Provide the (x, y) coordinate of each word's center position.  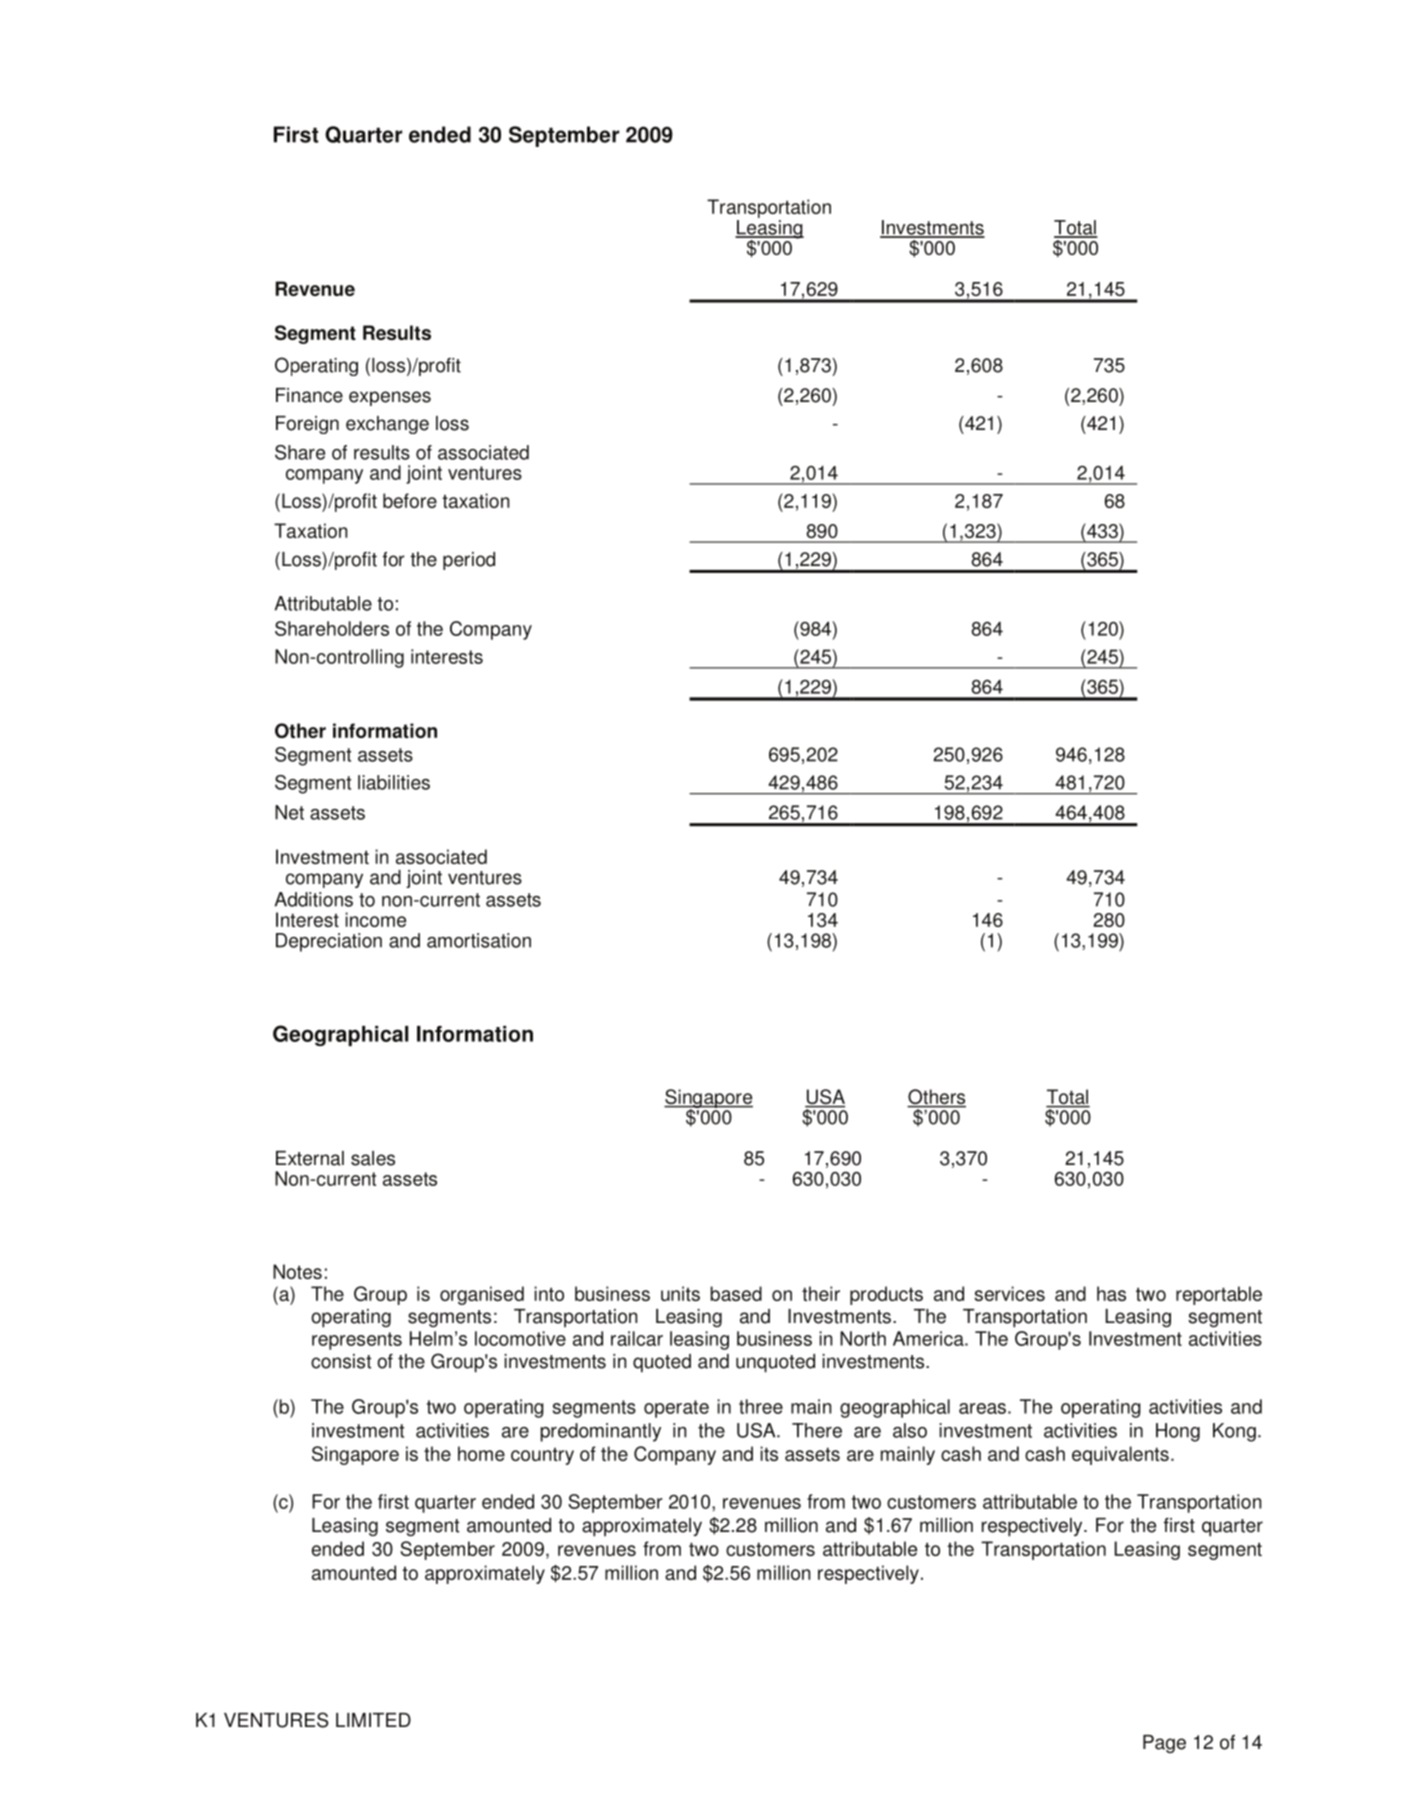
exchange (387, 425)
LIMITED (373, 1720)
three (761, 1406)
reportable (1219, 1295)
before (410, 500)
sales (373, 1158)
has (1111, 1293)
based (736, 1293)
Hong (1178, 1432)
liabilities (394, 782)
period (469, 561)
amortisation (479, 940)
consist (341, 1361)
